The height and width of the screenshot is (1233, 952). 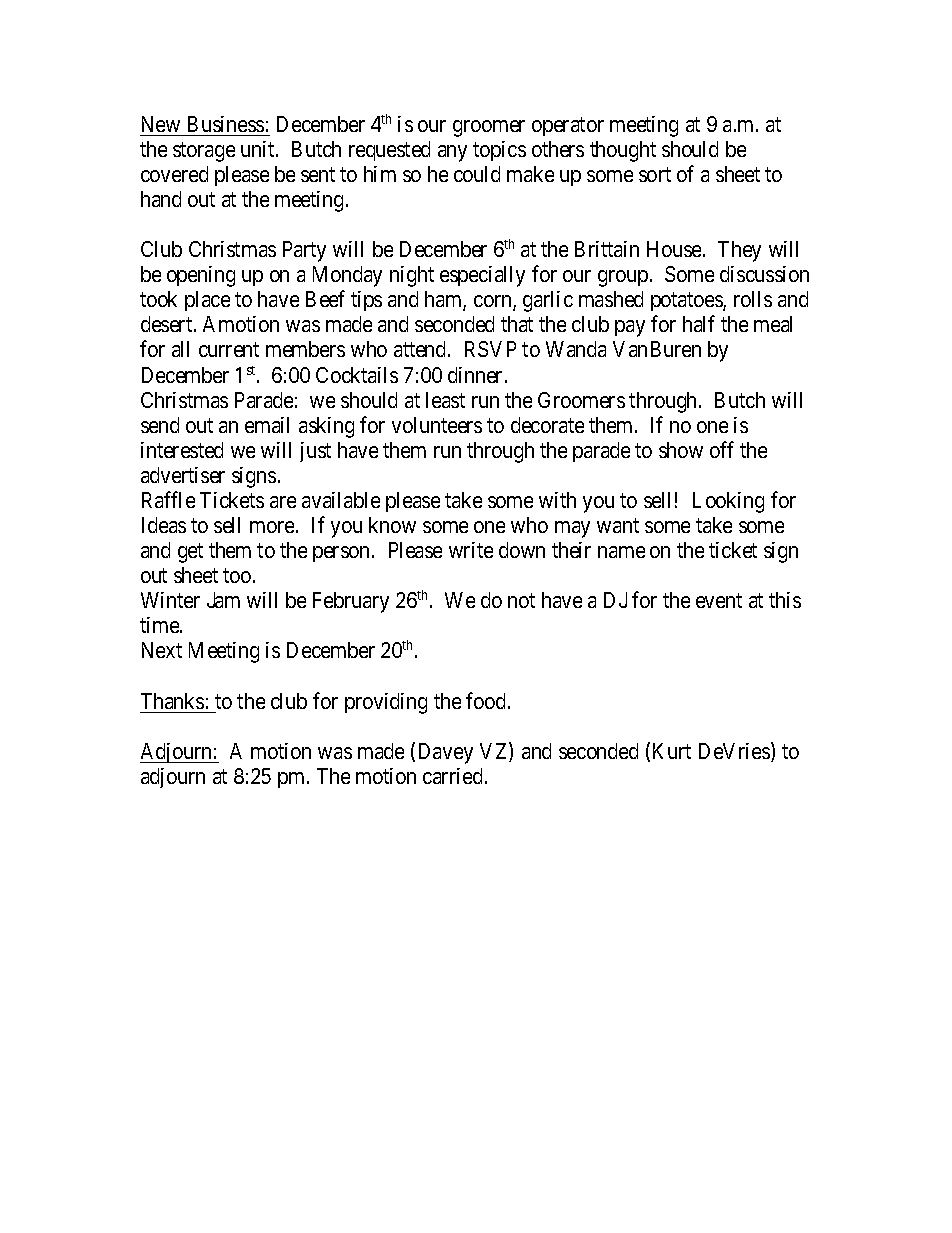 What do you see at coordinates (223, 600) in the screenshot?
I see `Jam` at bounding box center [223, 600].
